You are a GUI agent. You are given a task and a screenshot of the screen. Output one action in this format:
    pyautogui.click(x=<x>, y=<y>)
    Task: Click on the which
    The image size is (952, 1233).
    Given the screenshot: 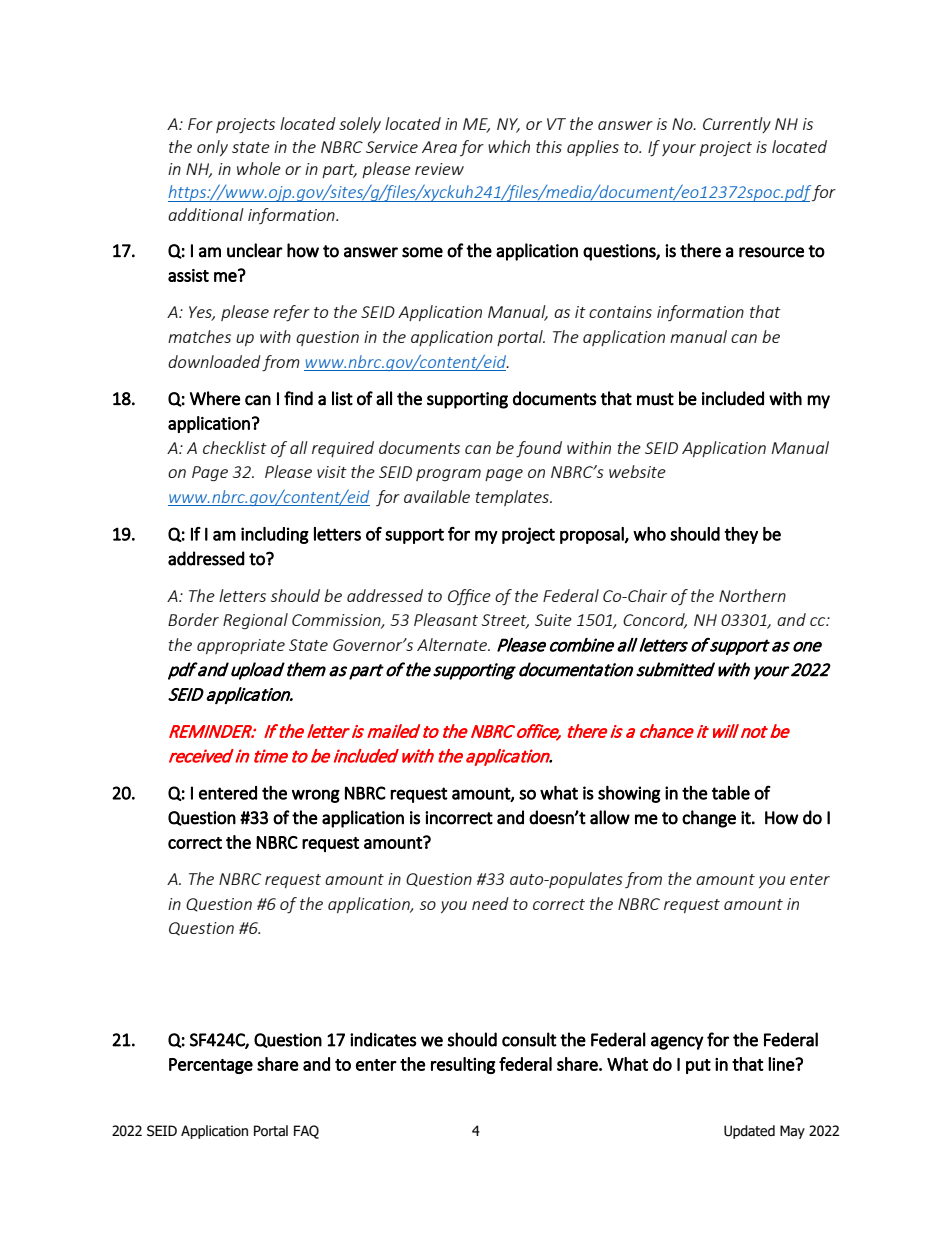 What is the action you would take?
    pyautogui.click(x=509, y=146)
